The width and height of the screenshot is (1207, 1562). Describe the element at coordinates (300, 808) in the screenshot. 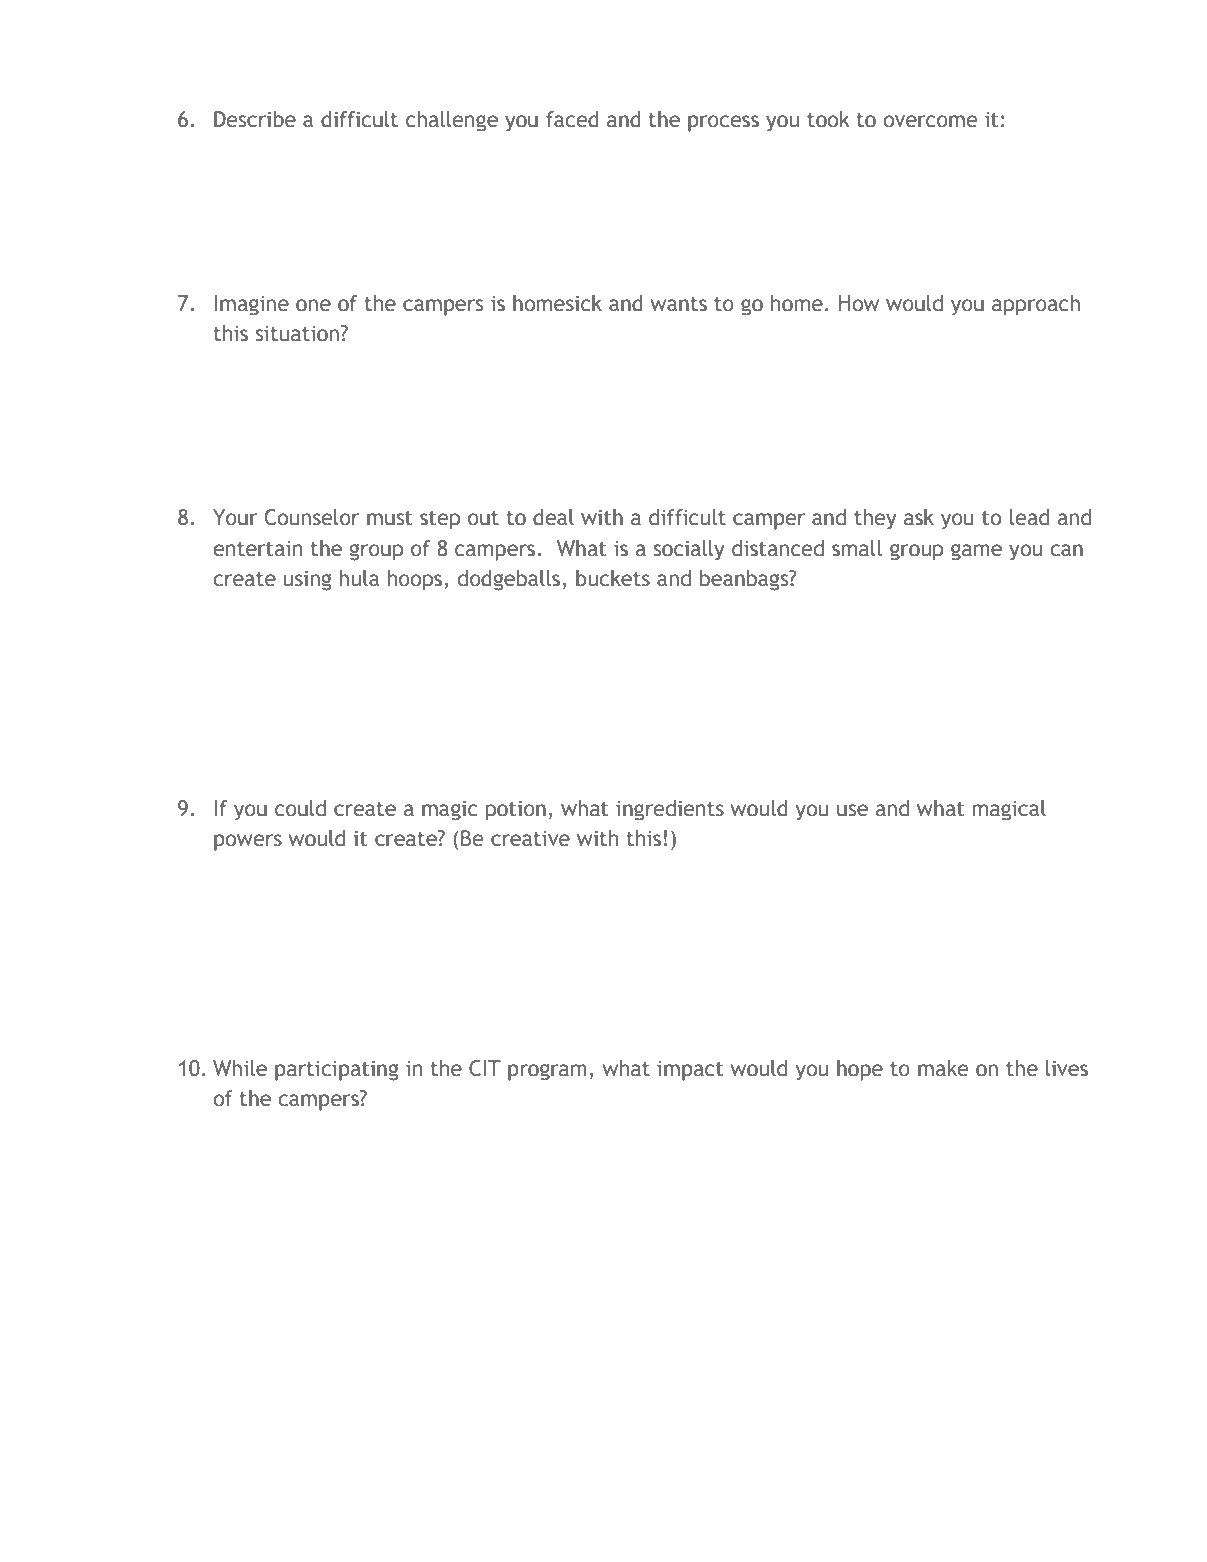

I see `could` at that location.
